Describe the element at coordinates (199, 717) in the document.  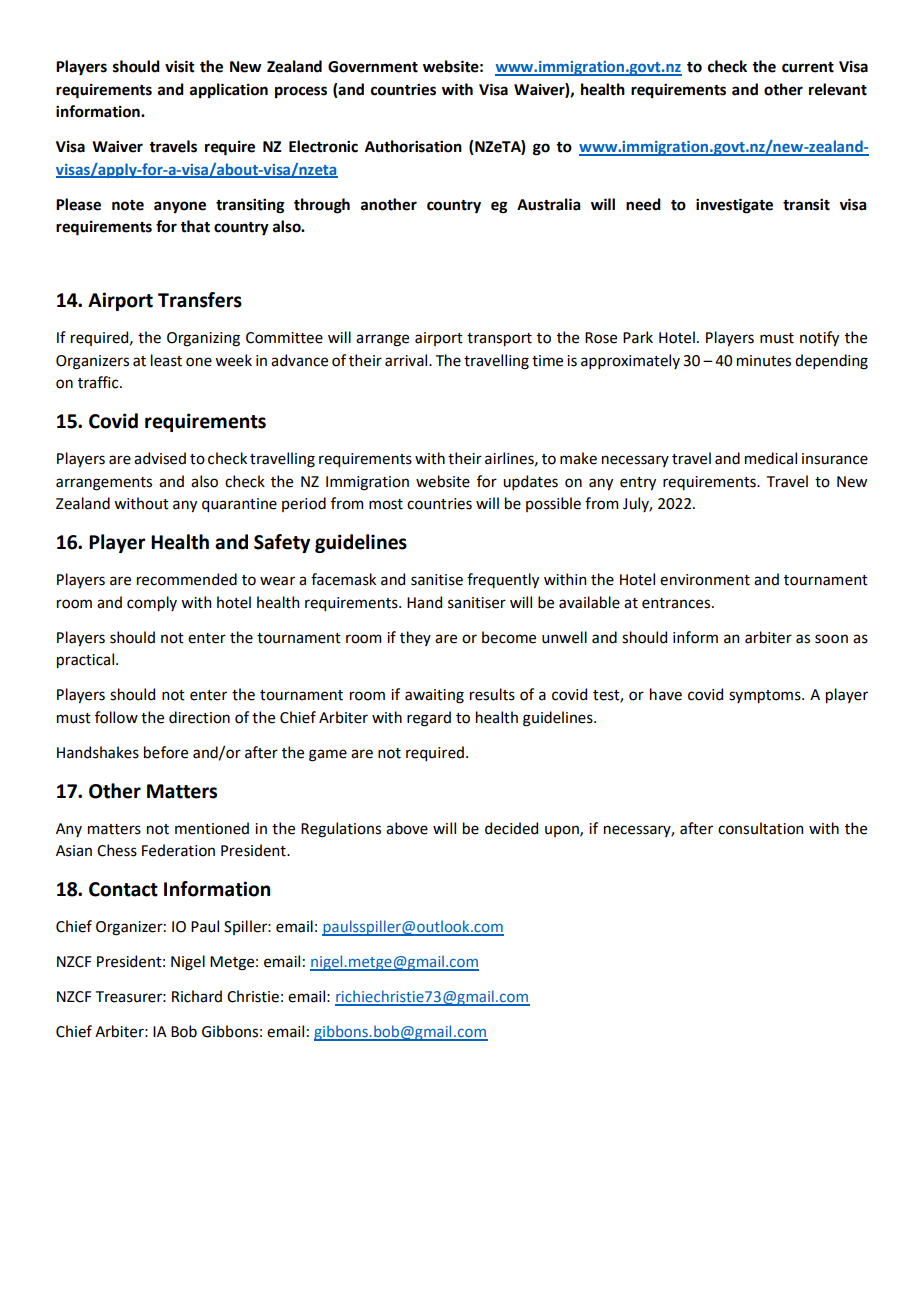
I see `direction` at that location.
